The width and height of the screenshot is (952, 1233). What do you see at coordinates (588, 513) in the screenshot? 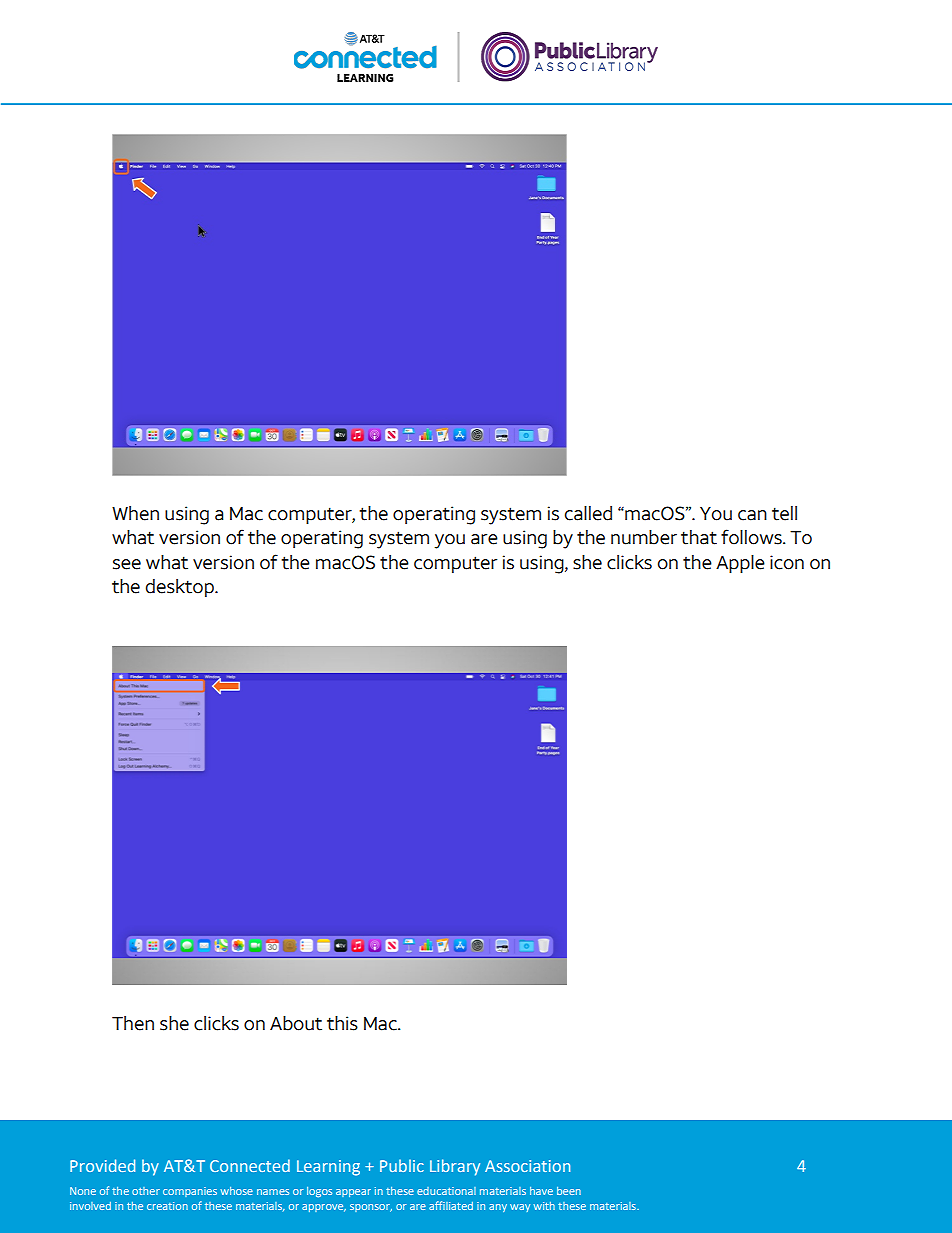
I see `called` at bounding box center [588, 513].
